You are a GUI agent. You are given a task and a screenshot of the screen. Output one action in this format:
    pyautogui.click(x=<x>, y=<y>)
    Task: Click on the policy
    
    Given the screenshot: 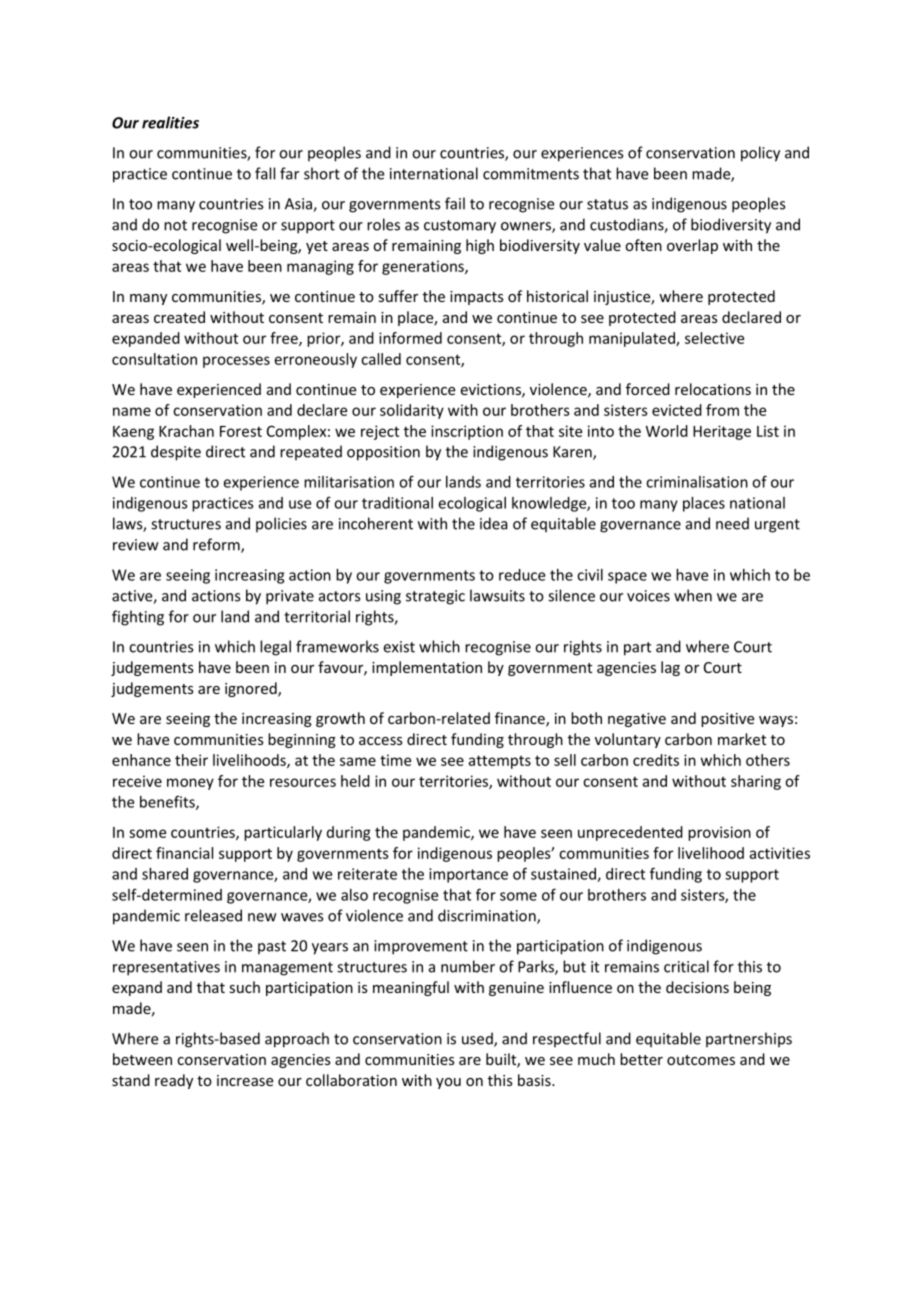 What is the action you would take?
    pyautogui.click(x=760, y=154)
